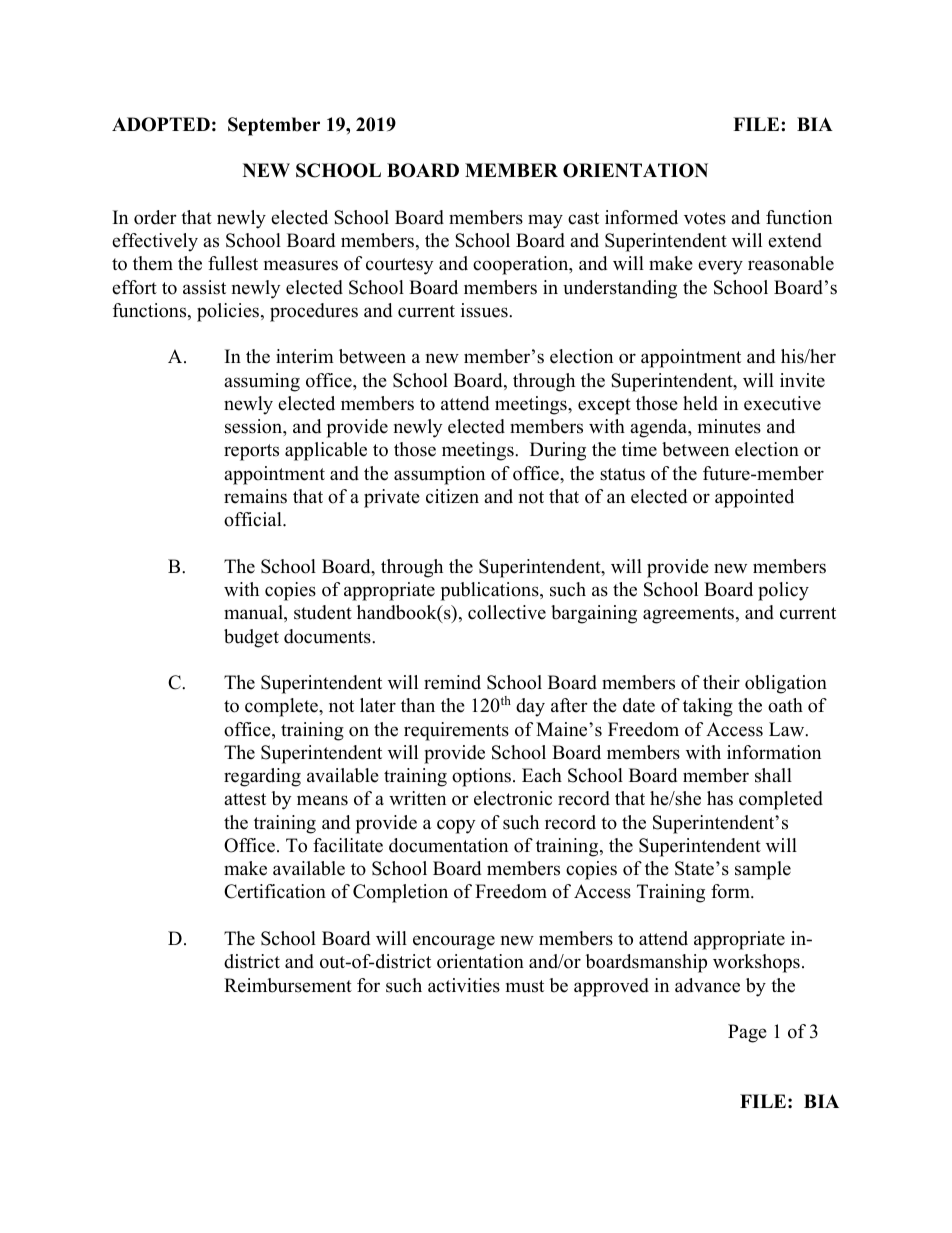  I want to click on publications, so click(491, 591).
